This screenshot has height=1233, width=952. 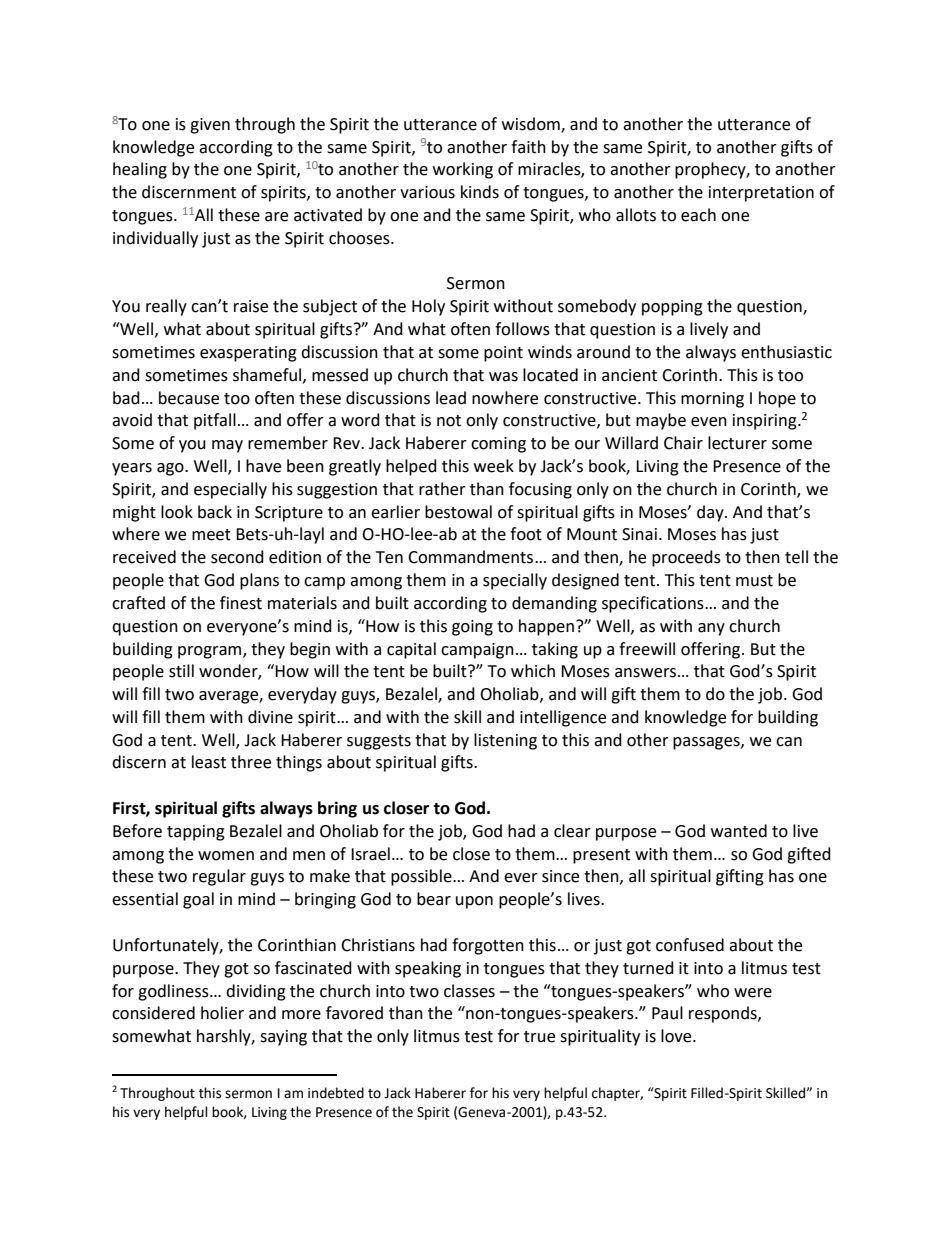 What do you see at coordinates (463, 170) in the screenshot?
I see `working` at bounding box center [463, 170].
